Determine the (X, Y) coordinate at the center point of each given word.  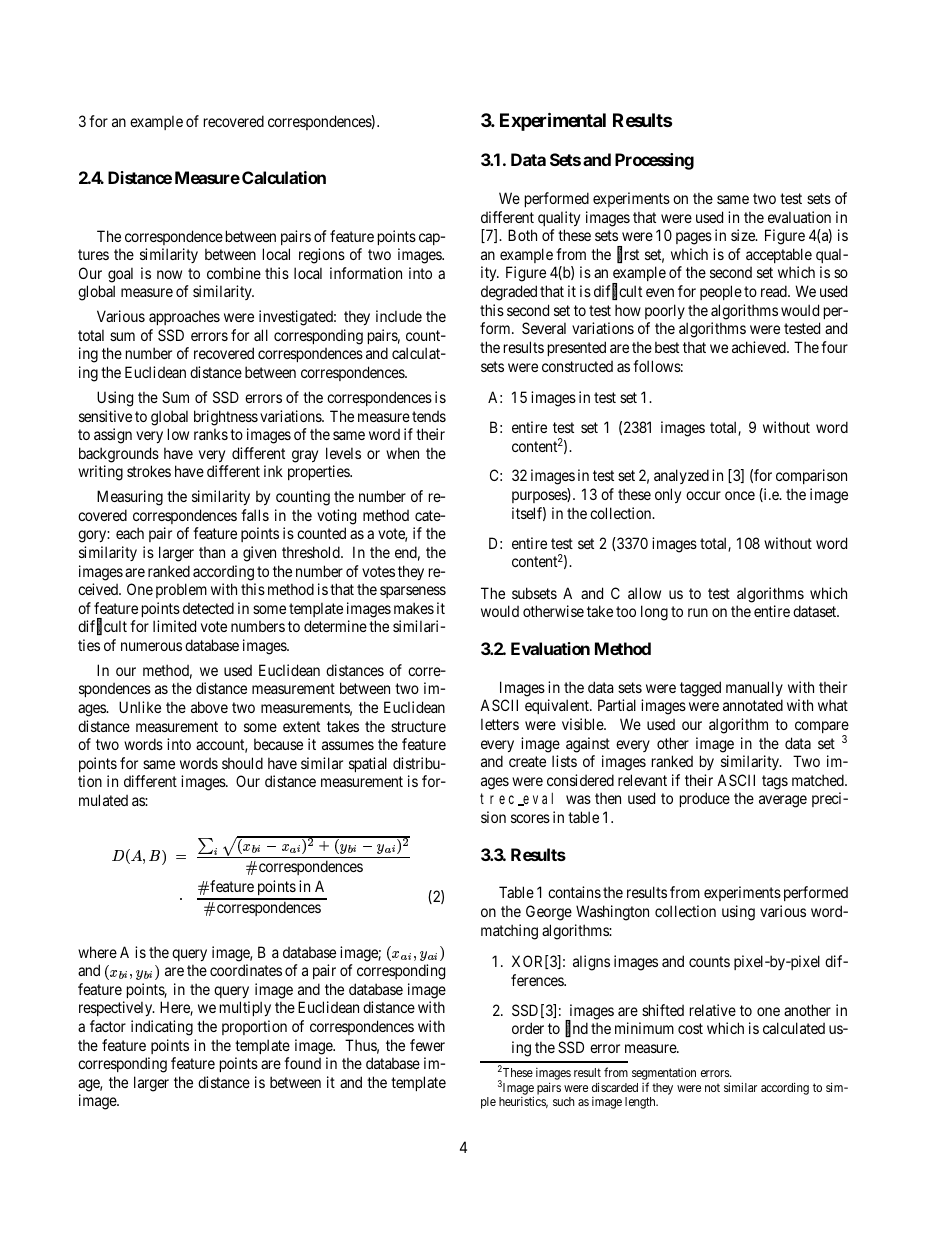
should (242, 763)
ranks (211, 434)
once (740, 495)
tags (775, 782)
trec (499, 800)
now (169, 274)
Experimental (553, 122)
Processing (654, 161)
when (402, 453)
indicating (162, 1028)
